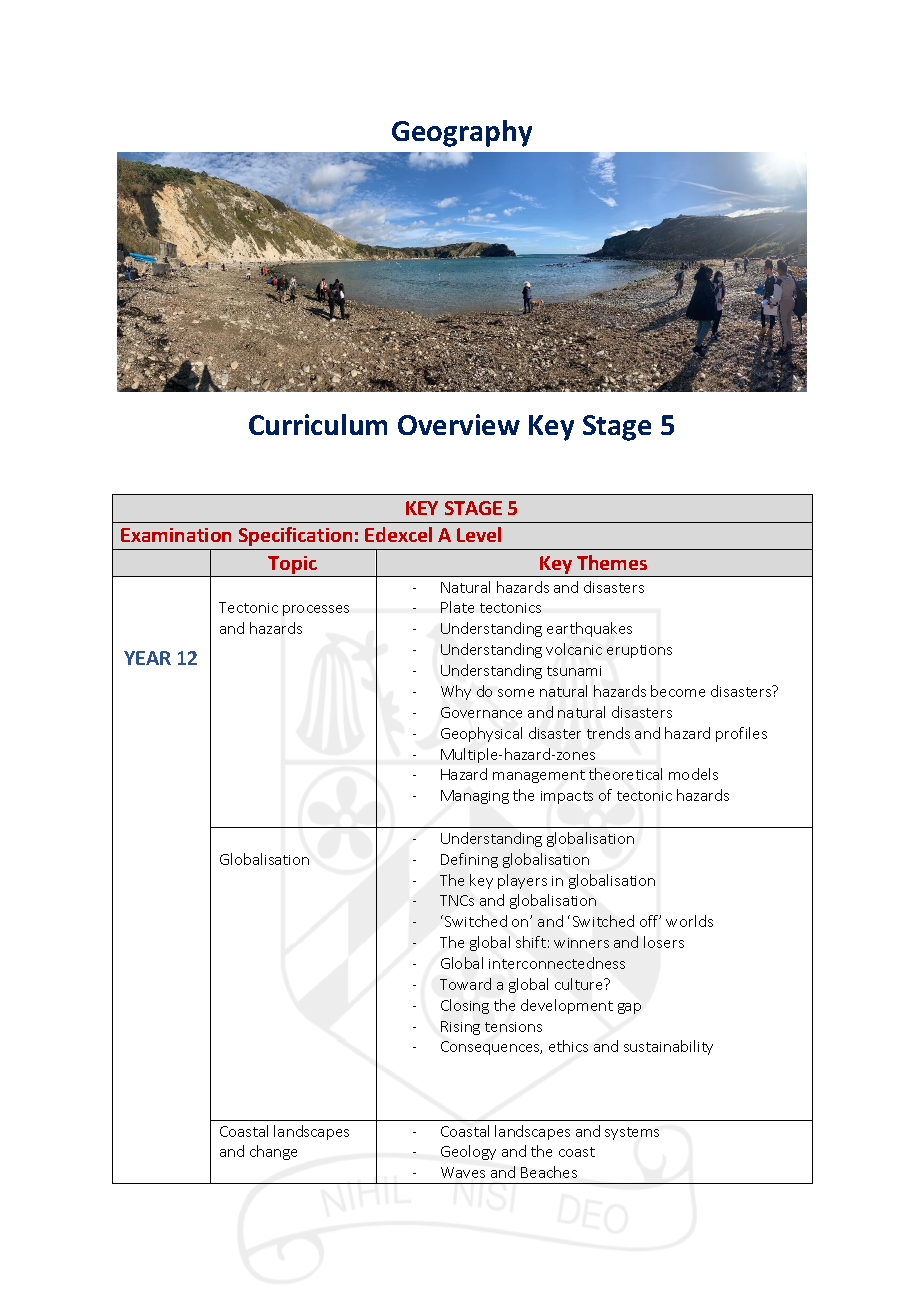  What do you see at coordinates (468, 1152) in the screenshot?
I see `Geology` at bounding box center [468, 1152].
